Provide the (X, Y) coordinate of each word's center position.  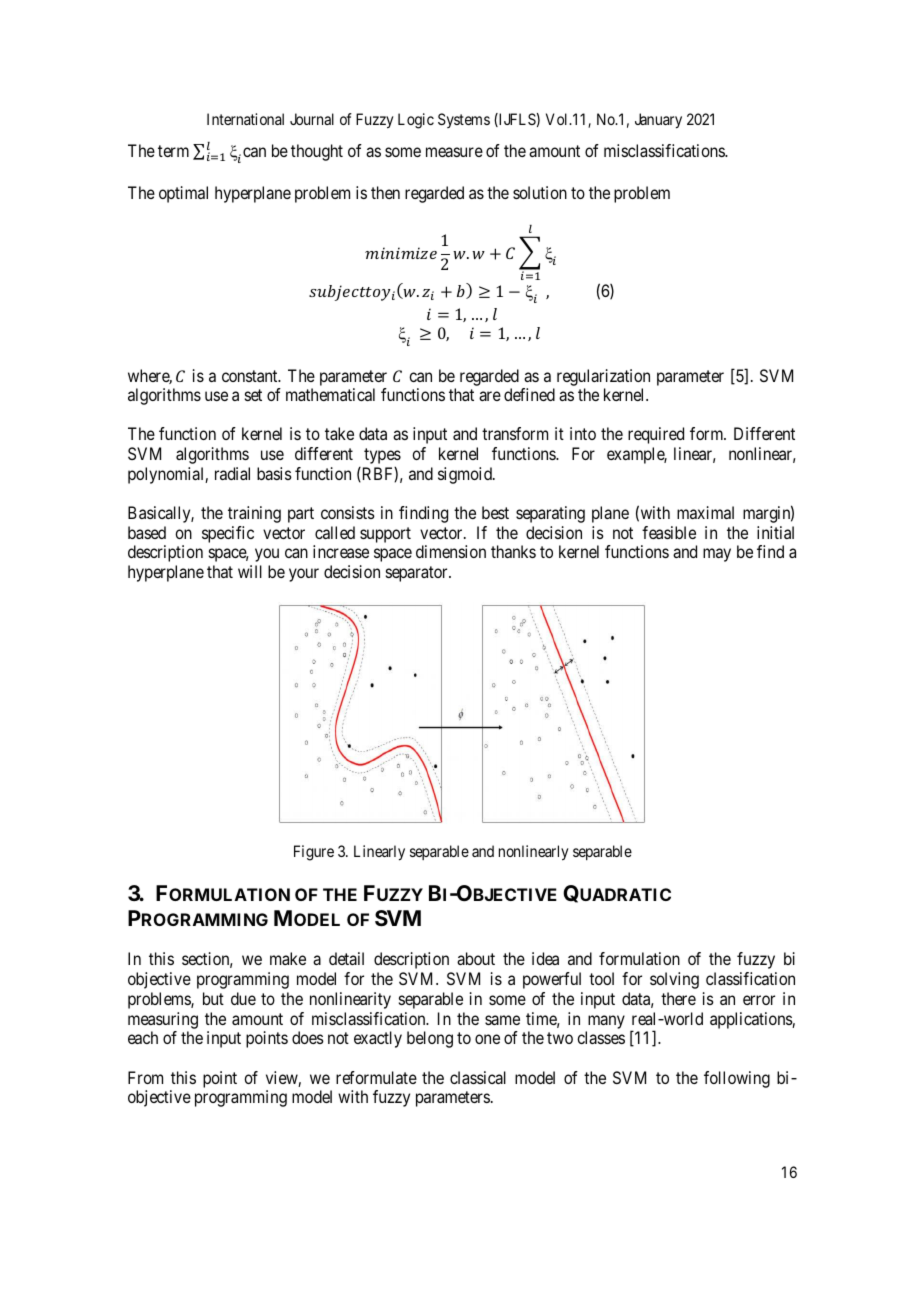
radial (232, 473)
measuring (163, 1020)
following (737, 1079)
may (717, 555)
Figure (314, 853)
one (487, 1039)
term (173, 151)
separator (418, 574)
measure (454, 152)
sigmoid (466, 475)
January (658, 121)
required (656, 435)
